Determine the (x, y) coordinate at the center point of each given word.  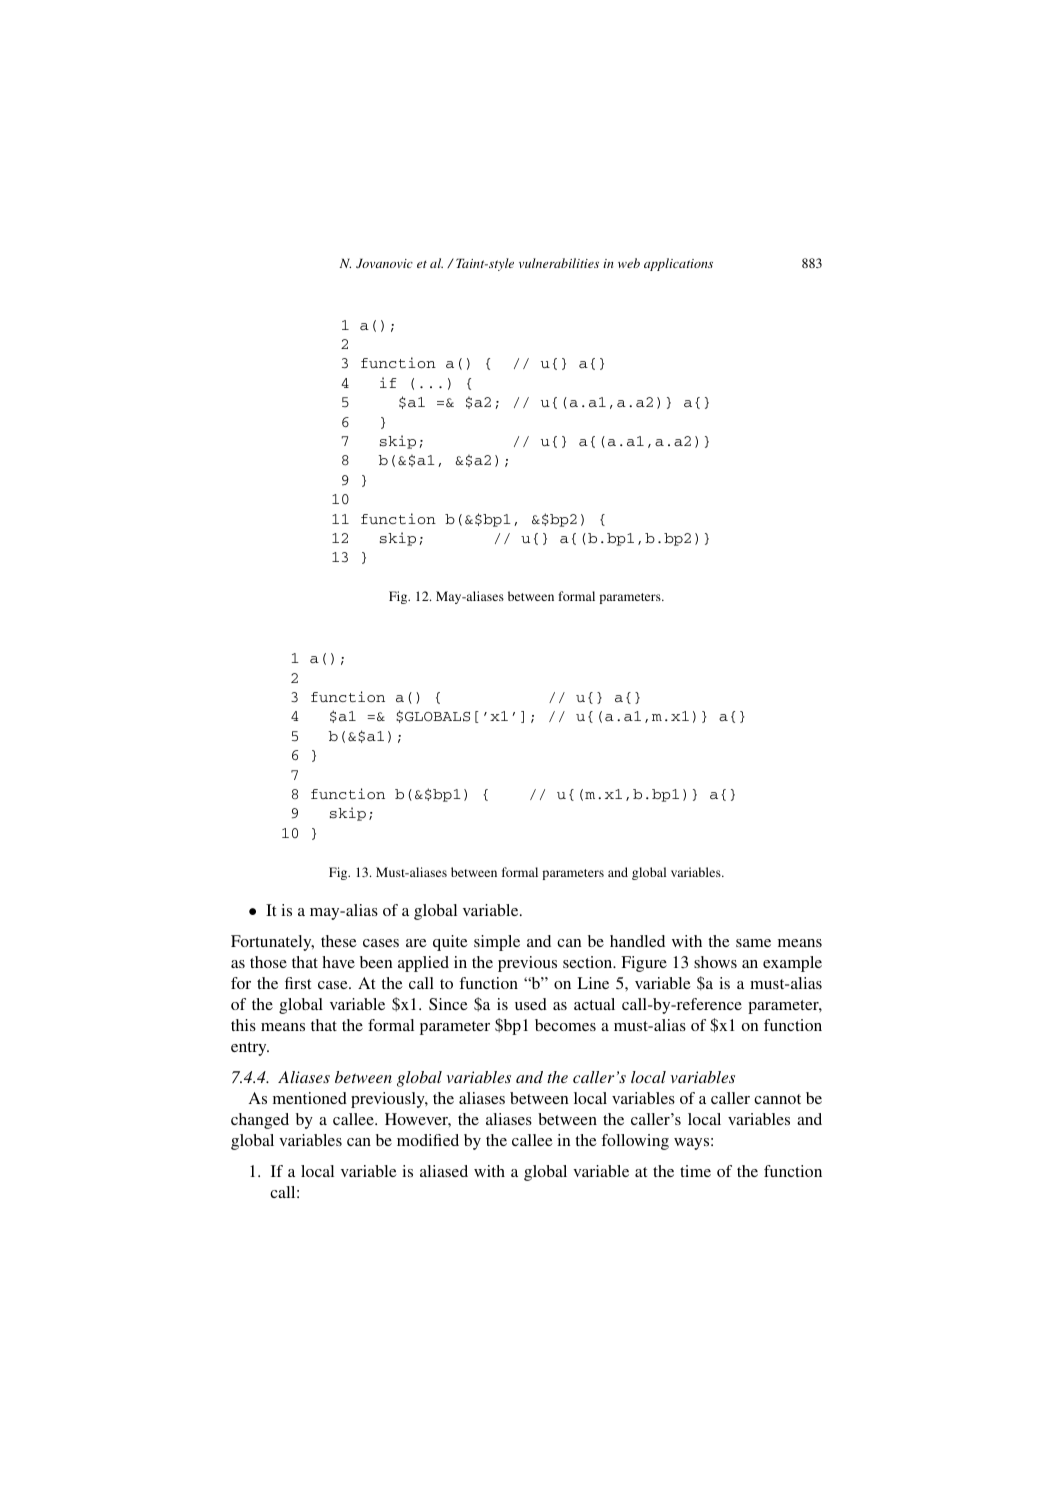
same (753, 943)
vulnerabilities (559, 263)
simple (497, 943)
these (339, 941)
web (629, 263)
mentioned (310, 1098)
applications (678, 264)
